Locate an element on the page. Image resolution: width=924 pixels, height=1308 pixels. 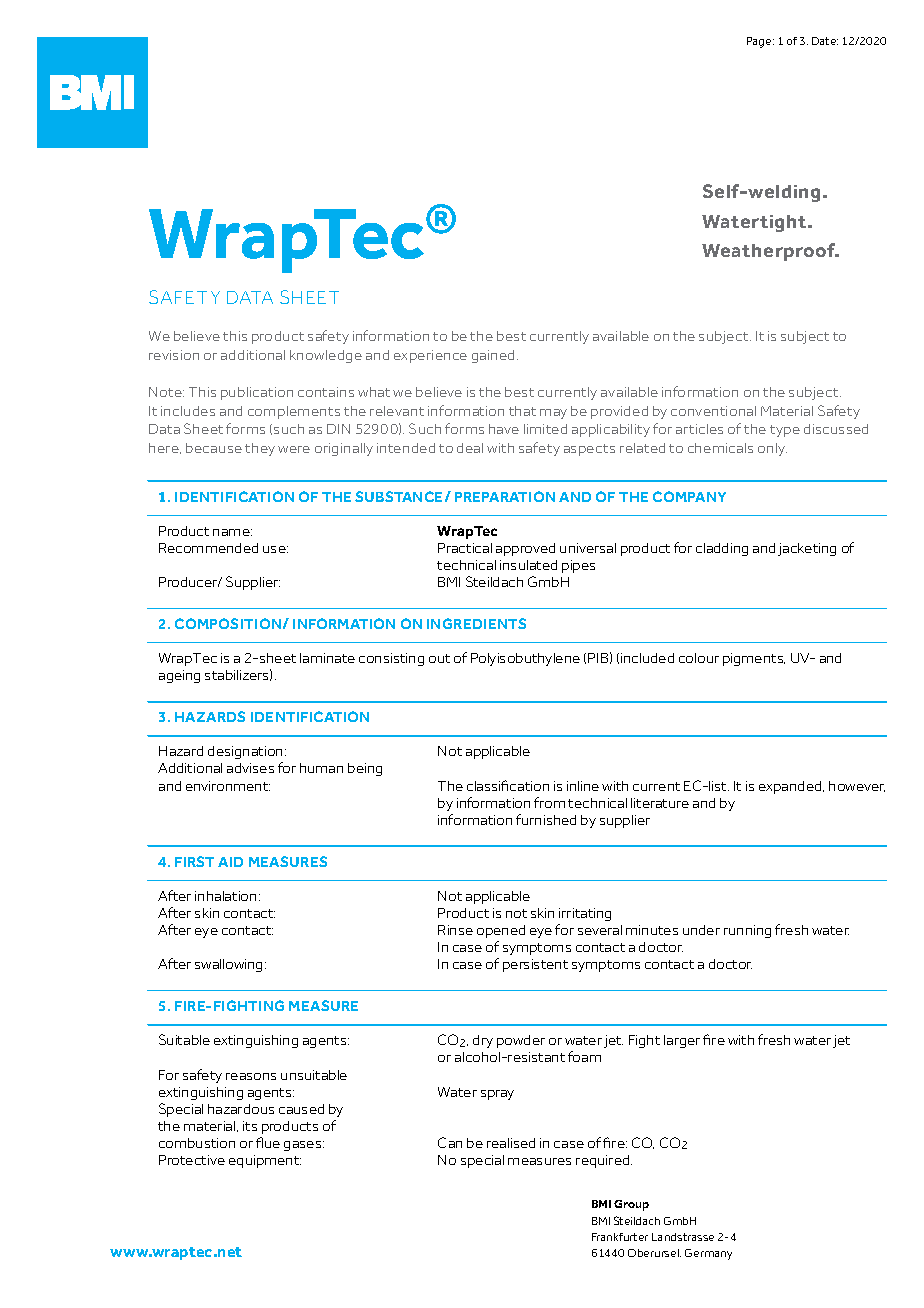
have is located at coordinates (504, 429).
